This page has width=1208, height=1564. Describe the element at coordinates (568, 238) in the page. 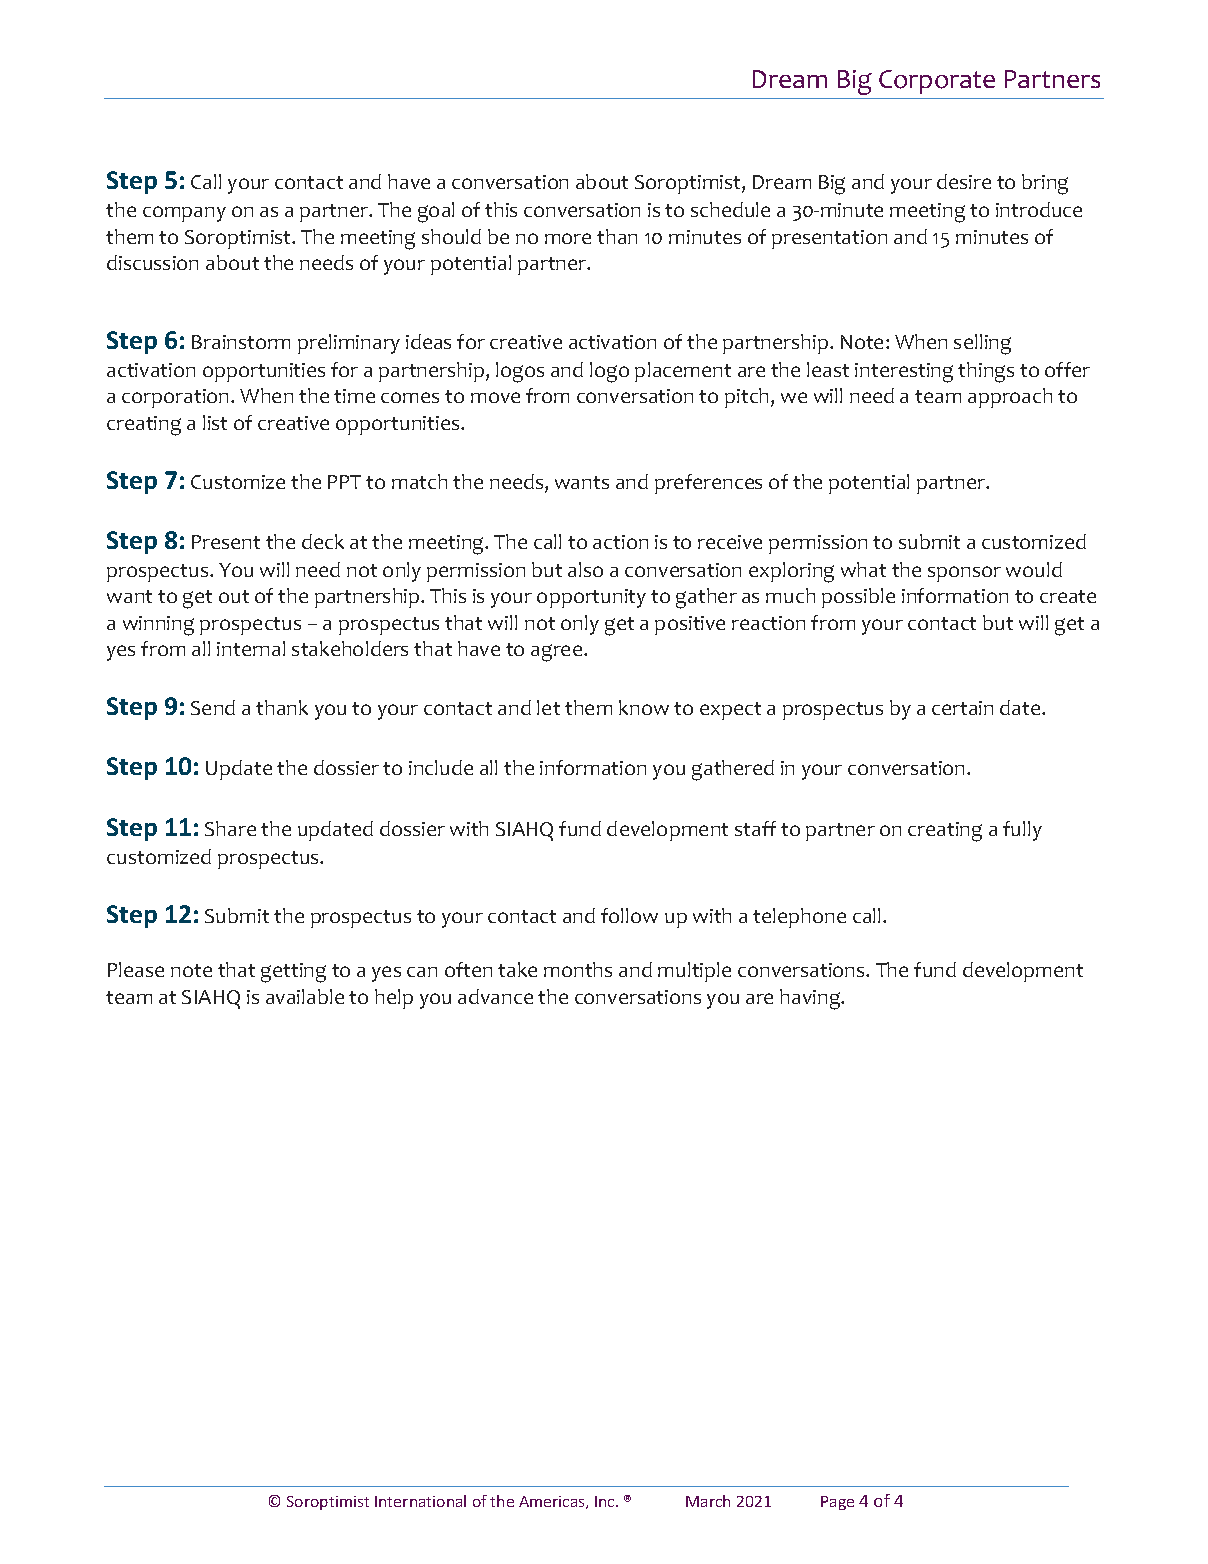

I see `more` at that location.
